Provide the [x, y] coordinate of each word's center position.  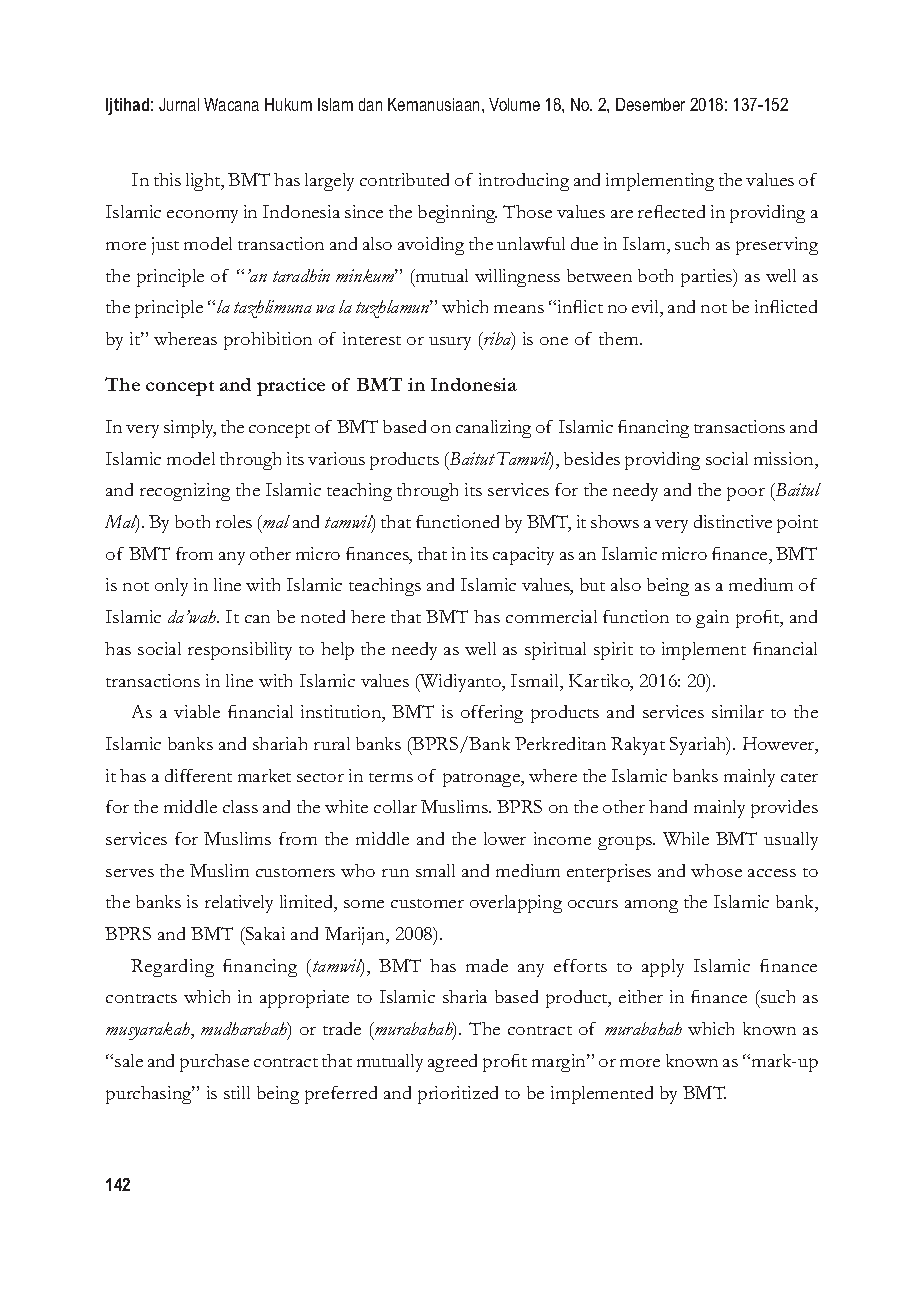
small [435, 870]
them [620, 338]
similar [738, 711]
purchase [214, 1063]
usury [450, 343]
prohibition [268, 341]
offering [492, 714]
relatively [239, 904]
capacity [523, 556]
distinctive [733, 521]
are [622, 214]
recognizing [185, 492]
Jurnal [179, 104]
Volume [514, 104]
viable [197, 711]
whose [716, 870]
